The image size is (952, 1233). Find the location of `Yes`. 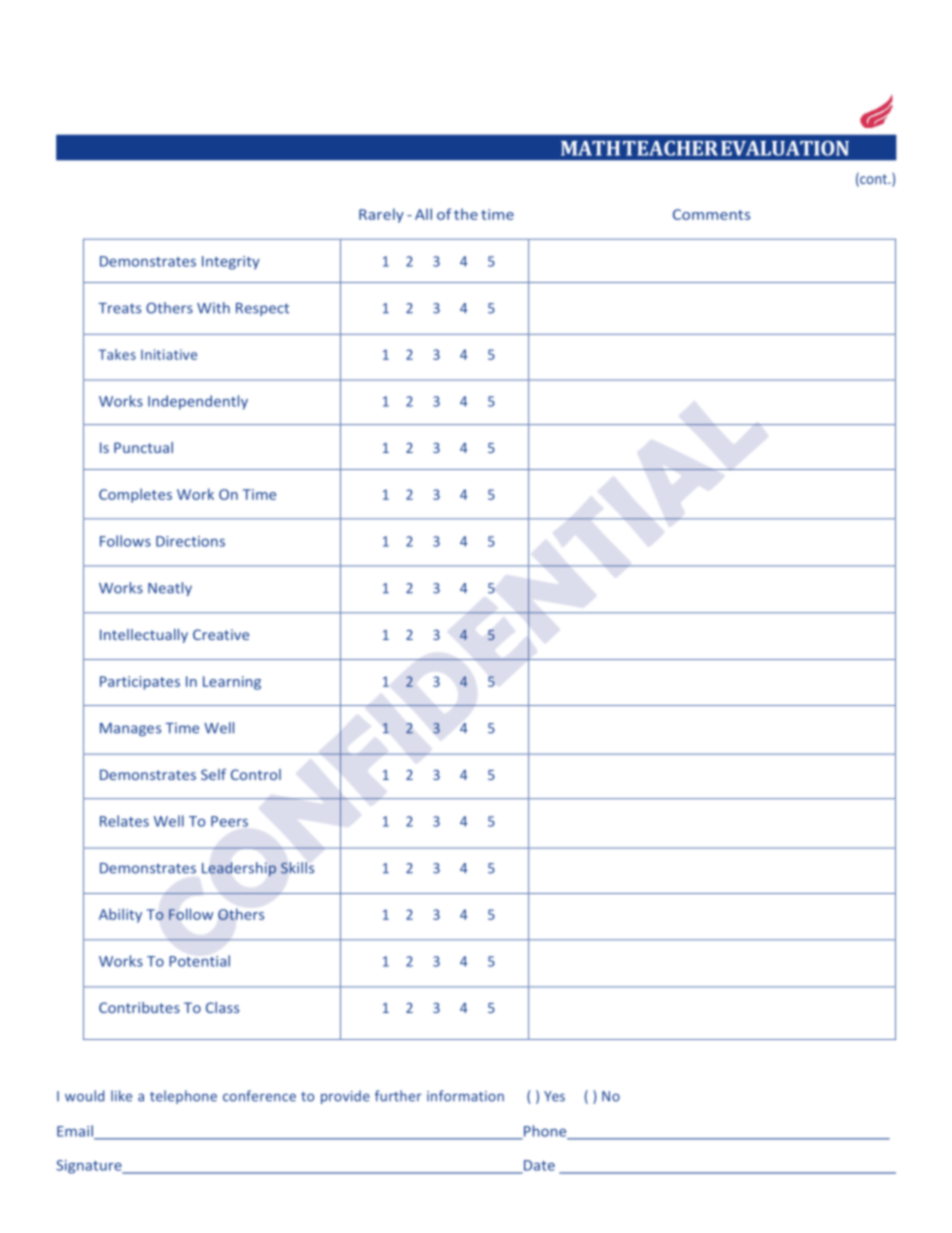

Yes is located at coordinates (554, 1096).
